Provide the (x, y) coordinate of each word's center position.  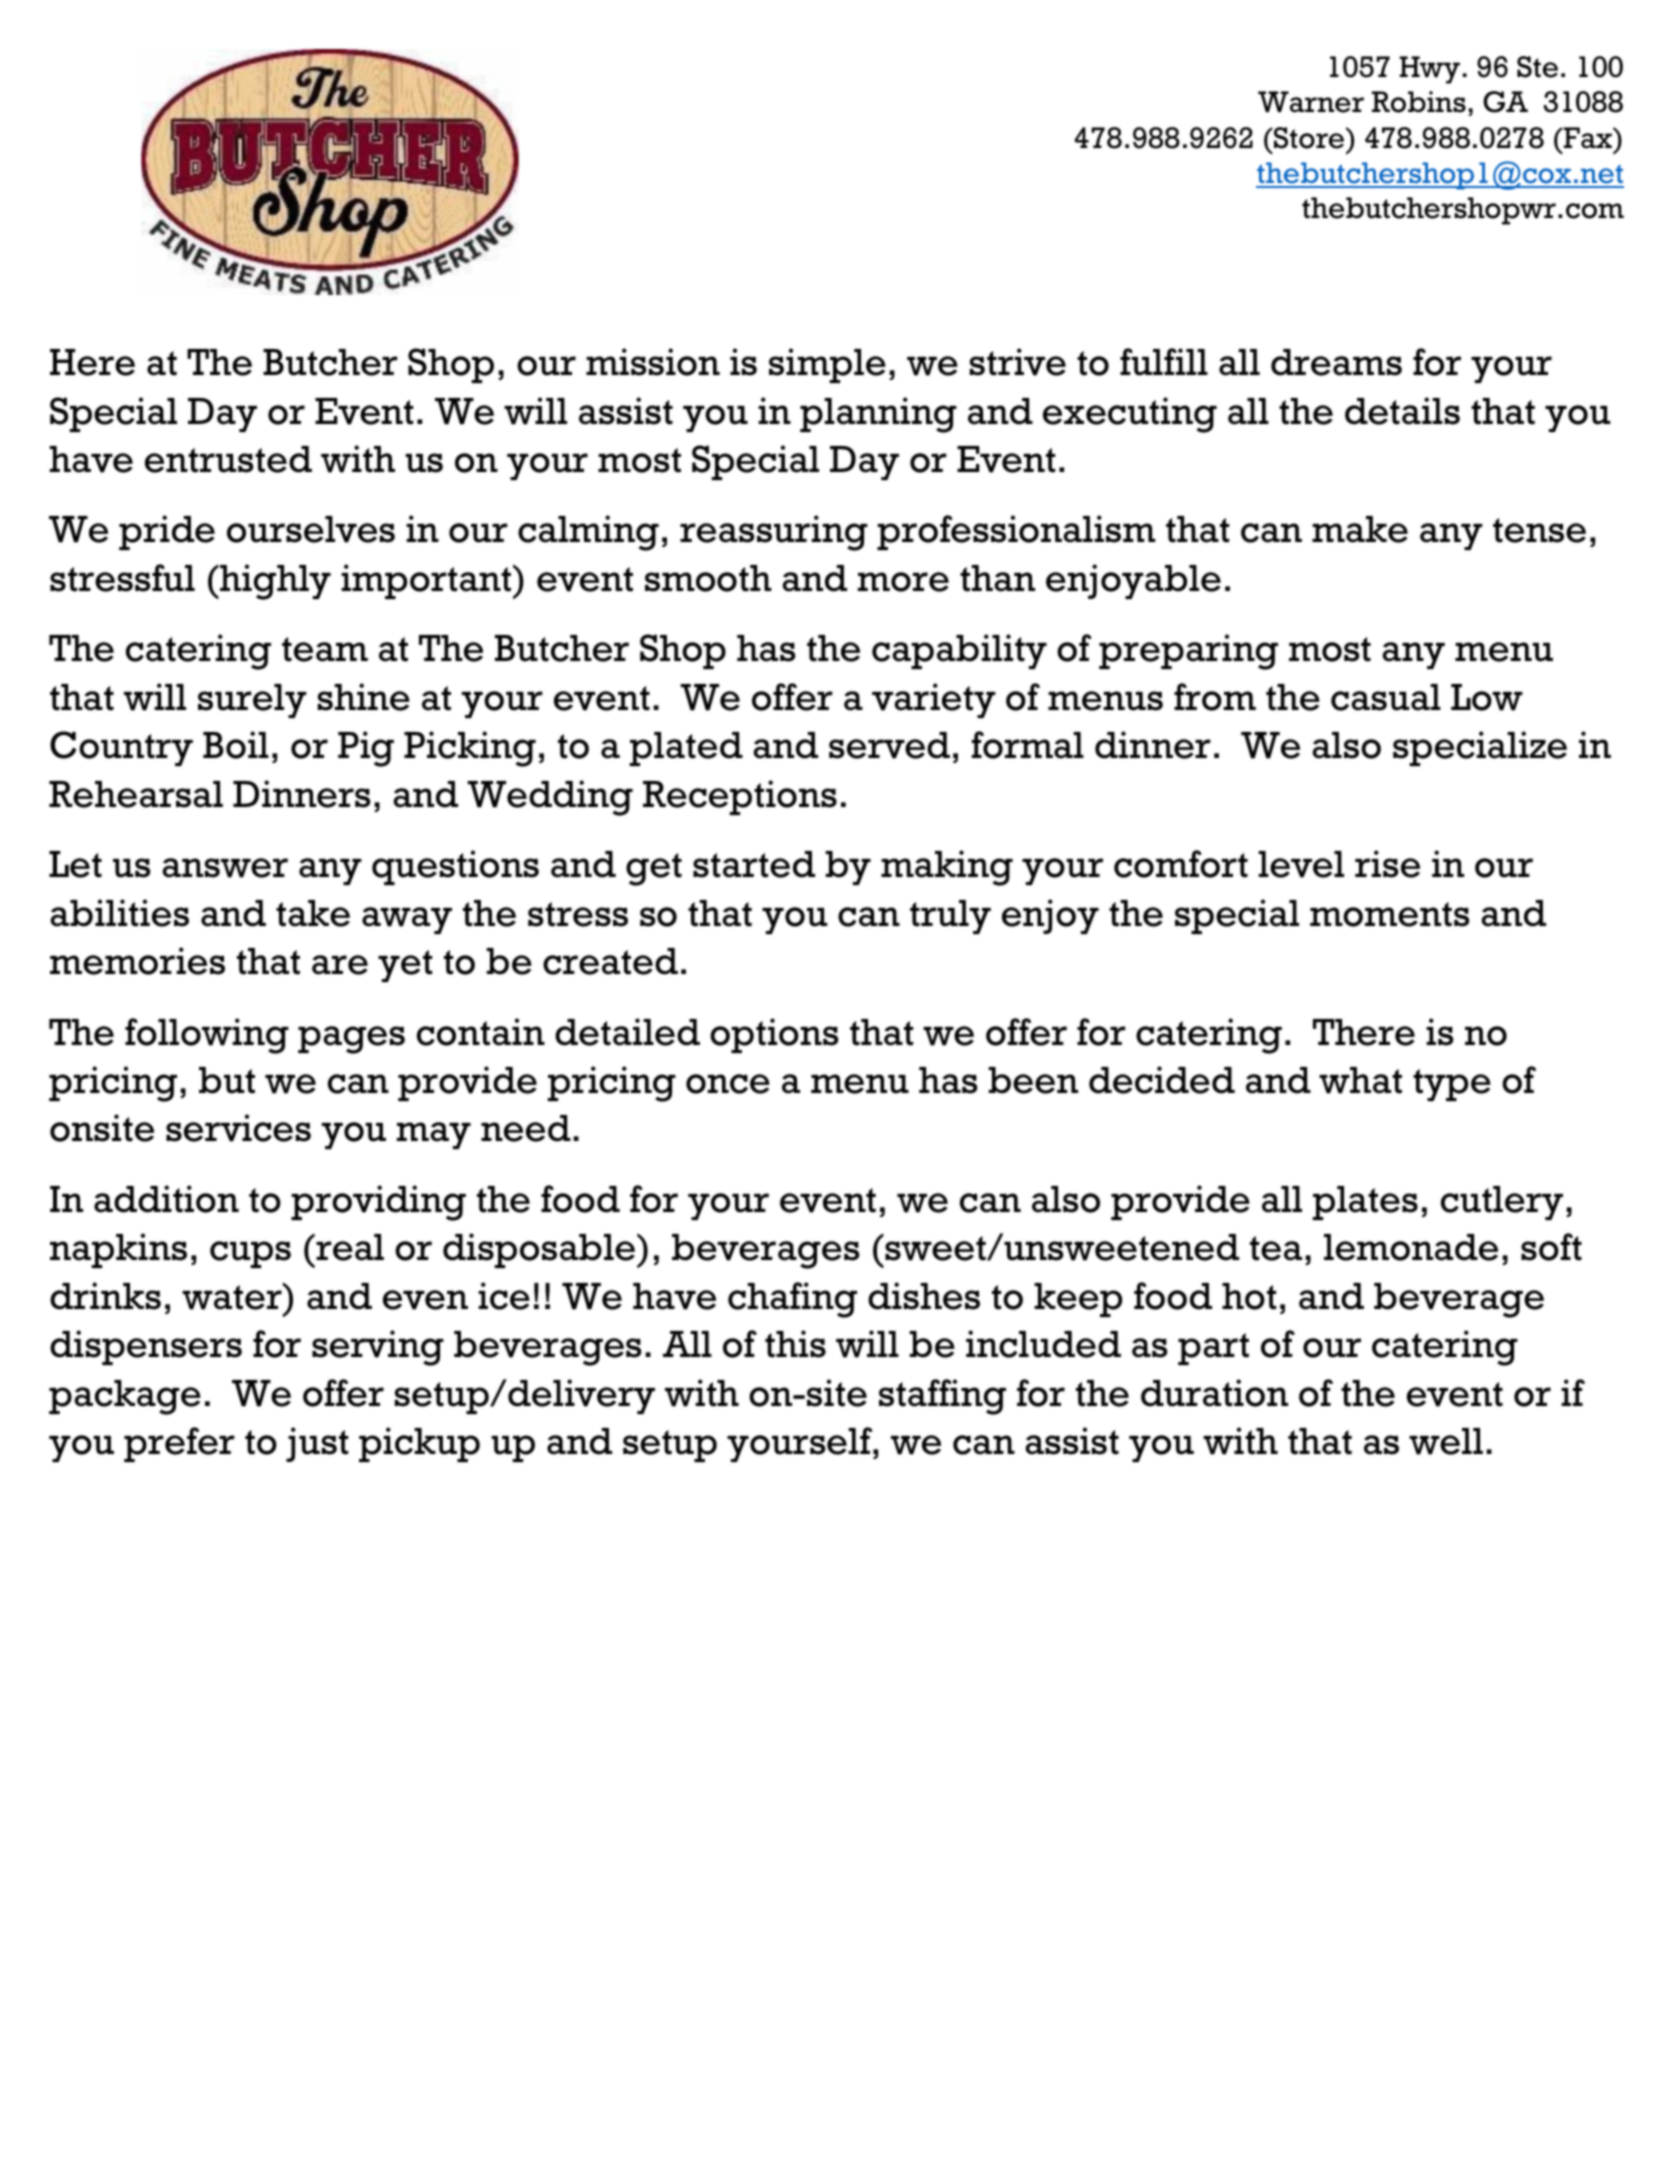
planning (878, 415)
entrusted (228, 459)
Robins (1419, 102)
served (889, 745)
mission (653, 362)
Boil (236, 745)
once (728, 1084)
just (317, 1444)
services (238, 1128)
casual (1386, 697)
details (1402, 411)
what (1360, 1080)
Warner (1311, 102)
